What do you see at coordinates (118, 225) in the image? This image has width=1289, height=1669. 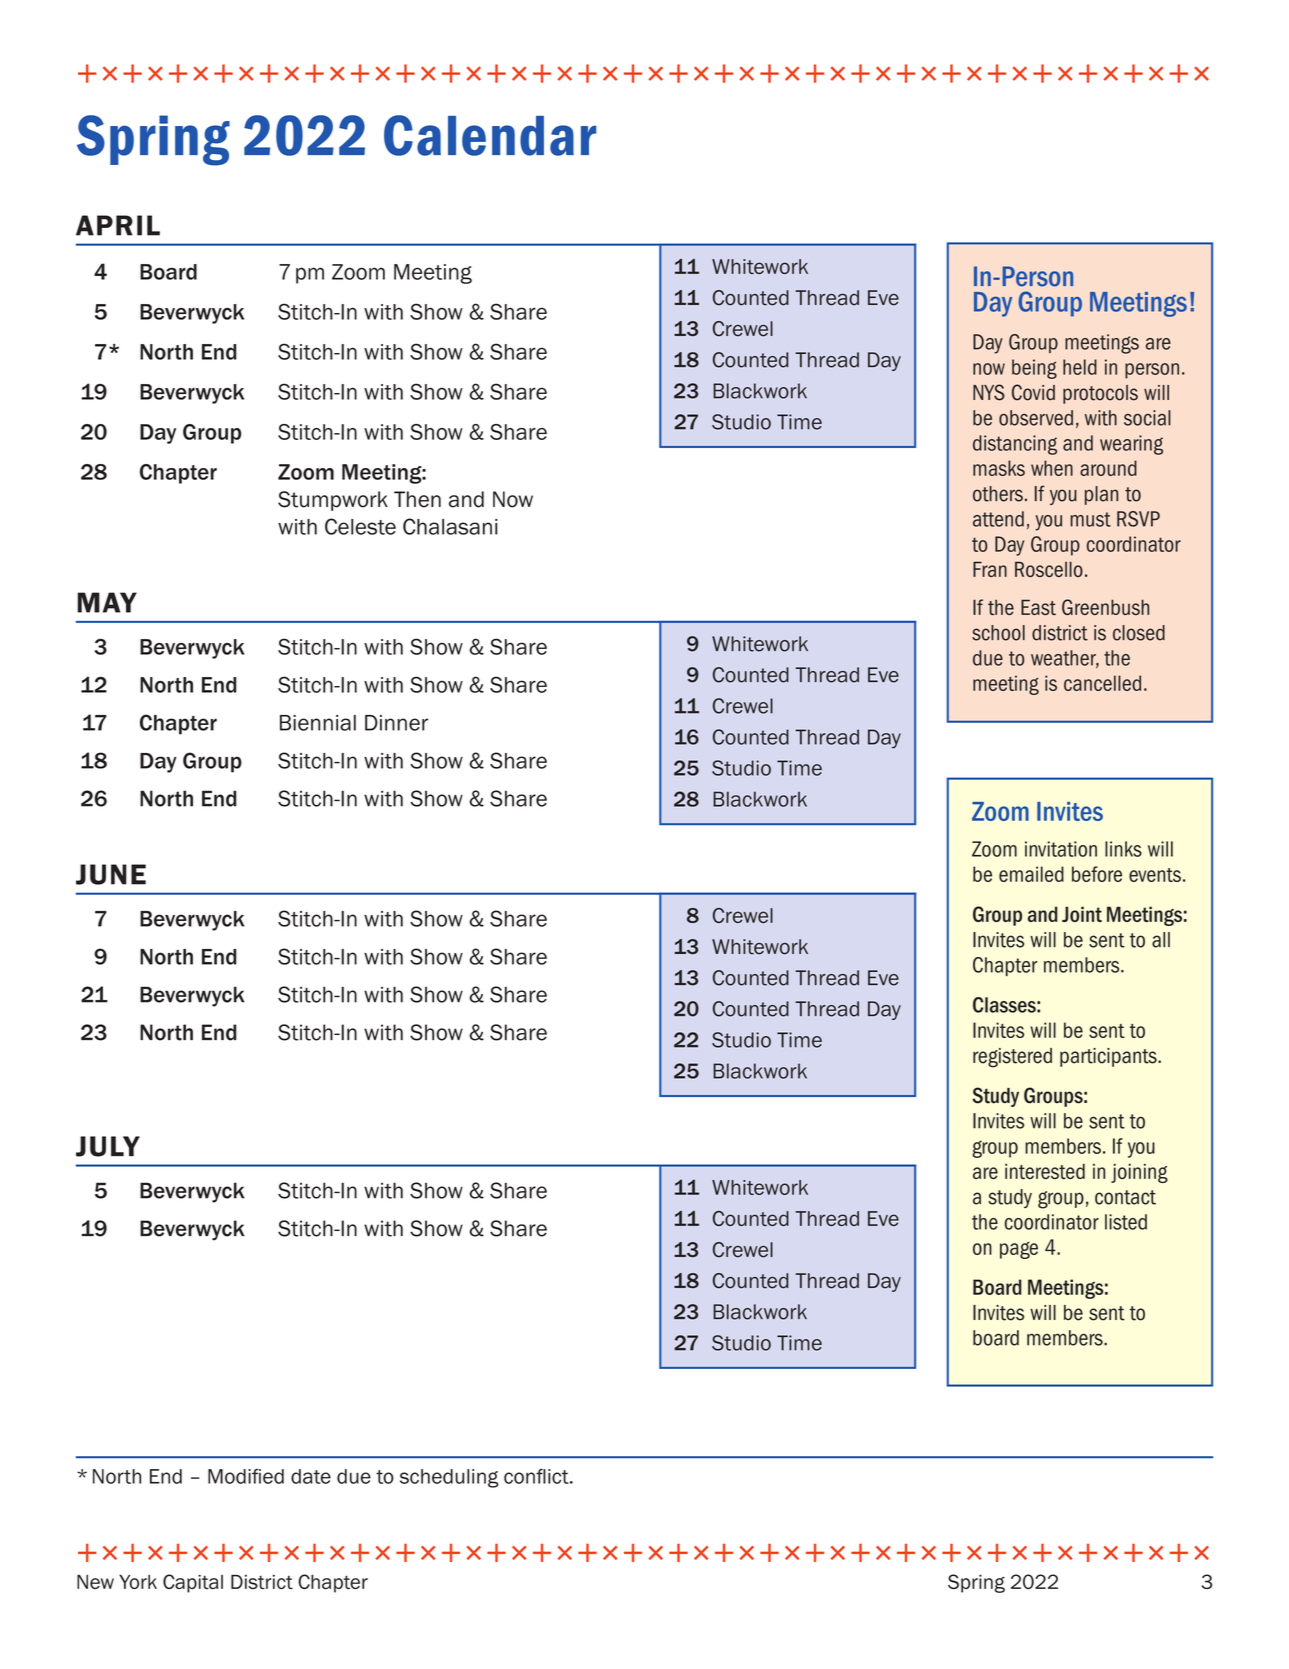 I see `APRIL` at bounding box center [118, 225].
